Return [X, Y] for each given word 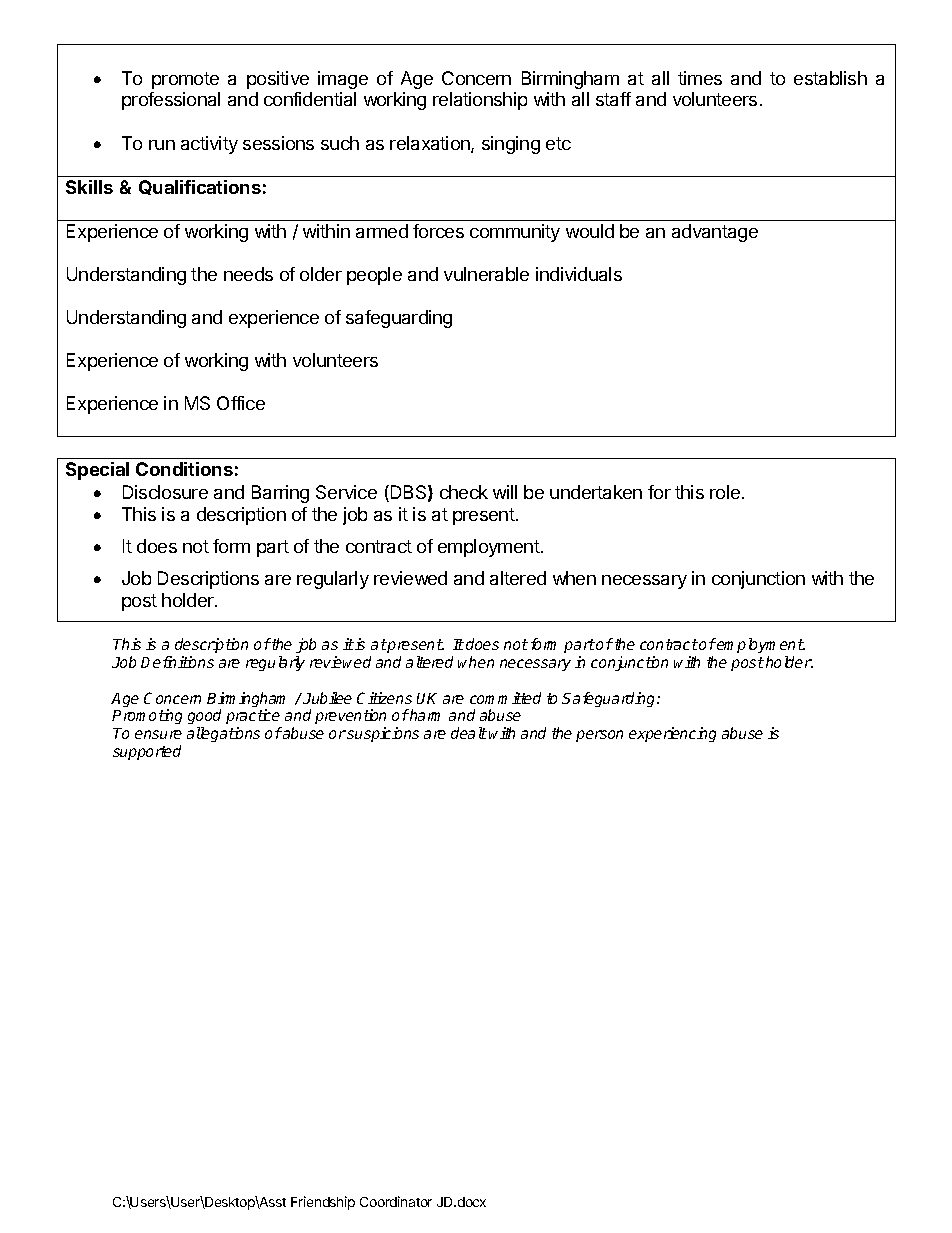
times [700, 78]
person [599, 736]
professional [171, 101]
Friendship [323, 1203]
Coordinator [396, 1201]
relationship [480, 101]
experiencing [672, 734]
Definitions [177, 662]
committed [505, 698]
